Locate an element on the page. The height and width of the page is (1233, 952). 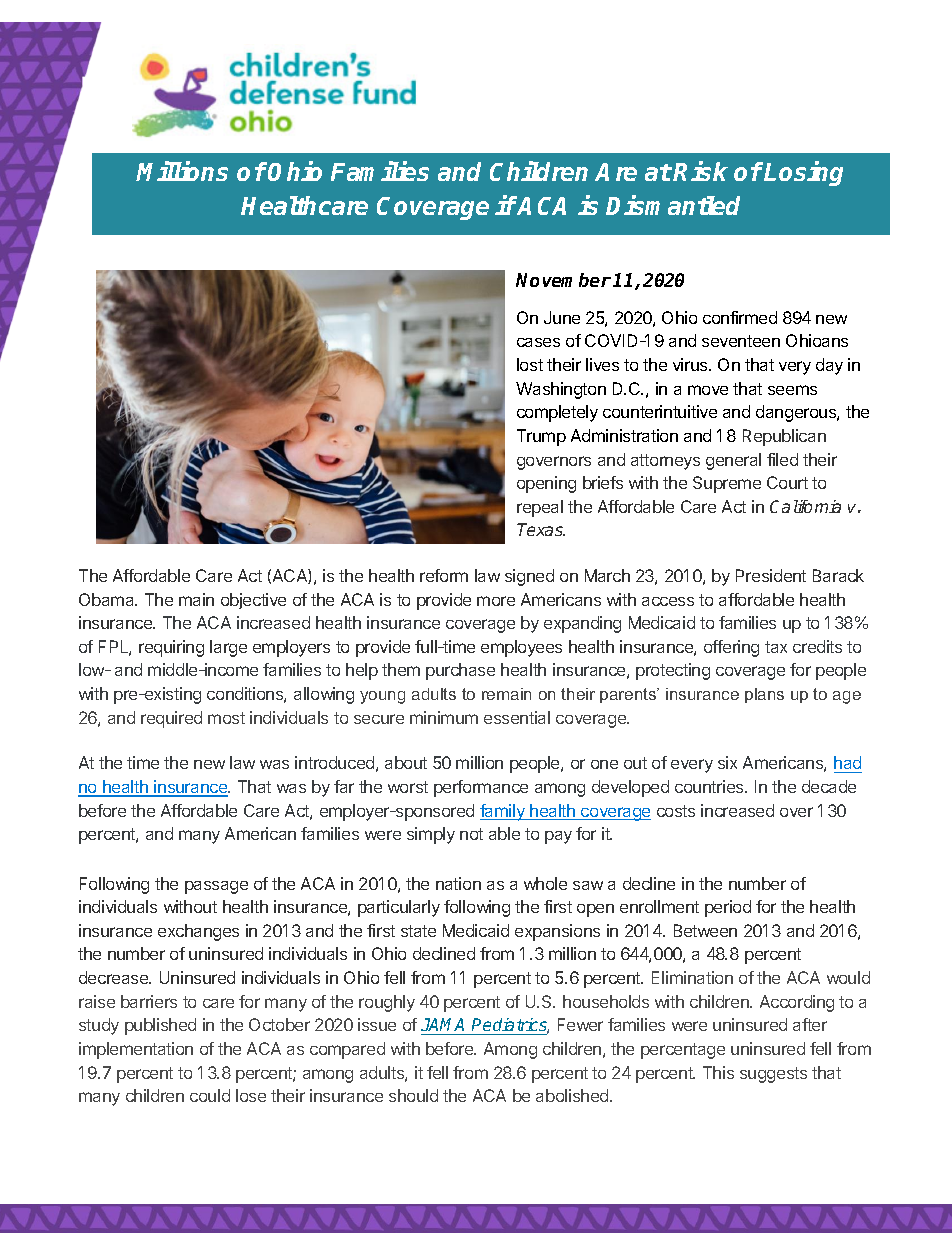
requiring is located at coordinates (171, 648).
